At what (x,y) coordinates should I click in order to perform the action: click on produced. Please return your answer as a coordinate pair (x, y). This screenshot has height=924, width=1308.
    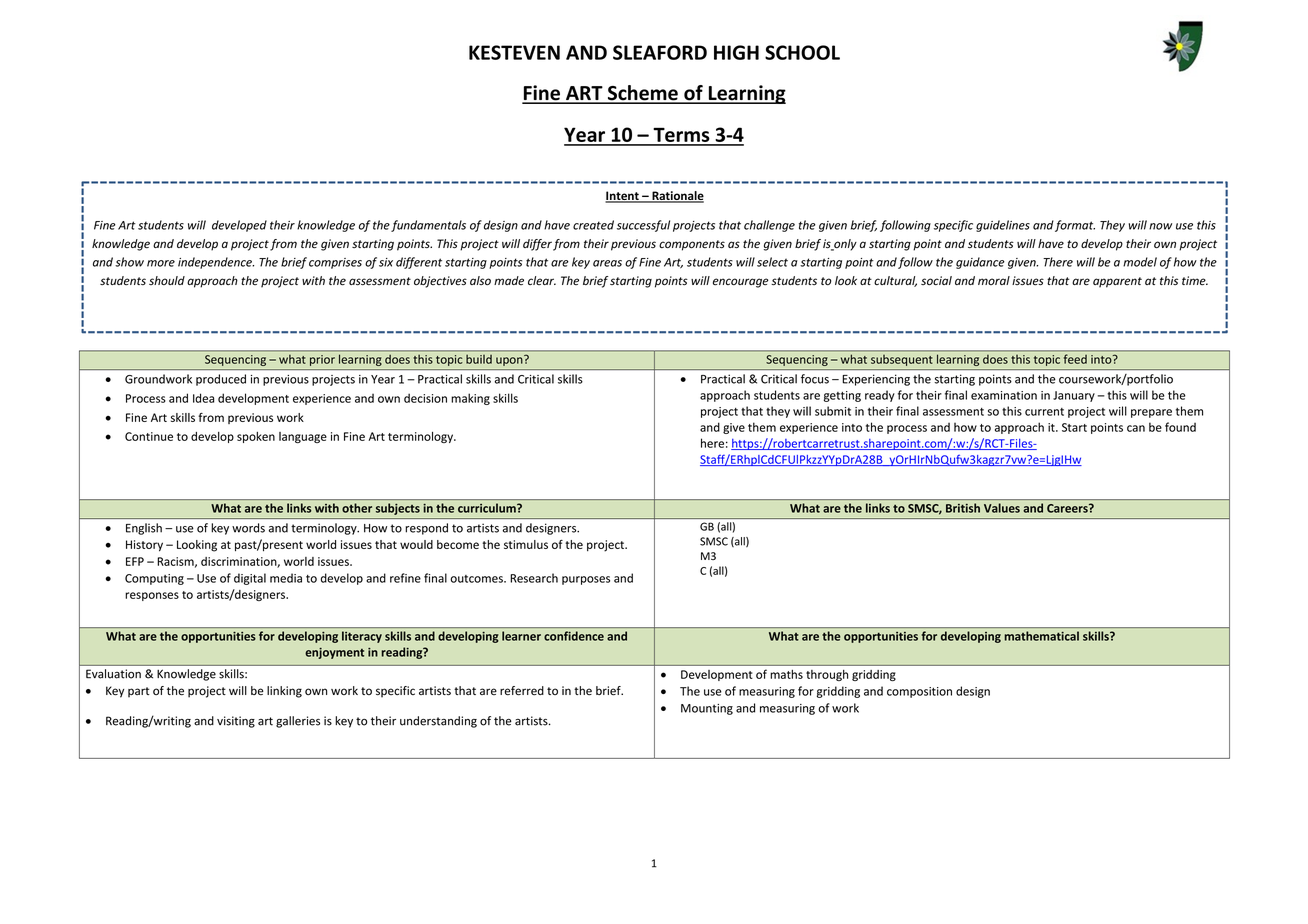
    Looking at the image, I should click on (221, 380).
